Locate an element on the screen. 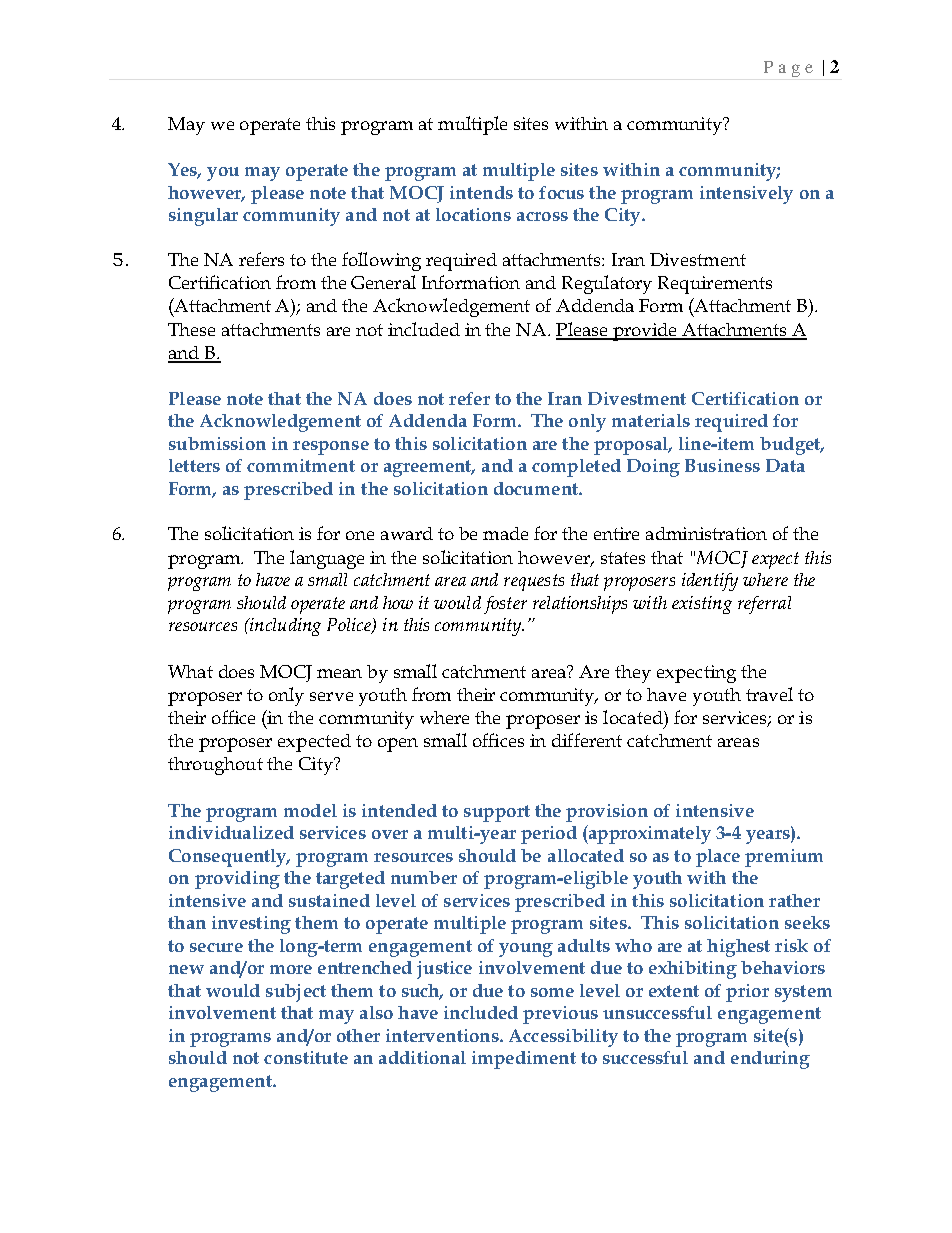 This screenshot has height=1233, width=952. intends is located at coordinates (481, 192).
